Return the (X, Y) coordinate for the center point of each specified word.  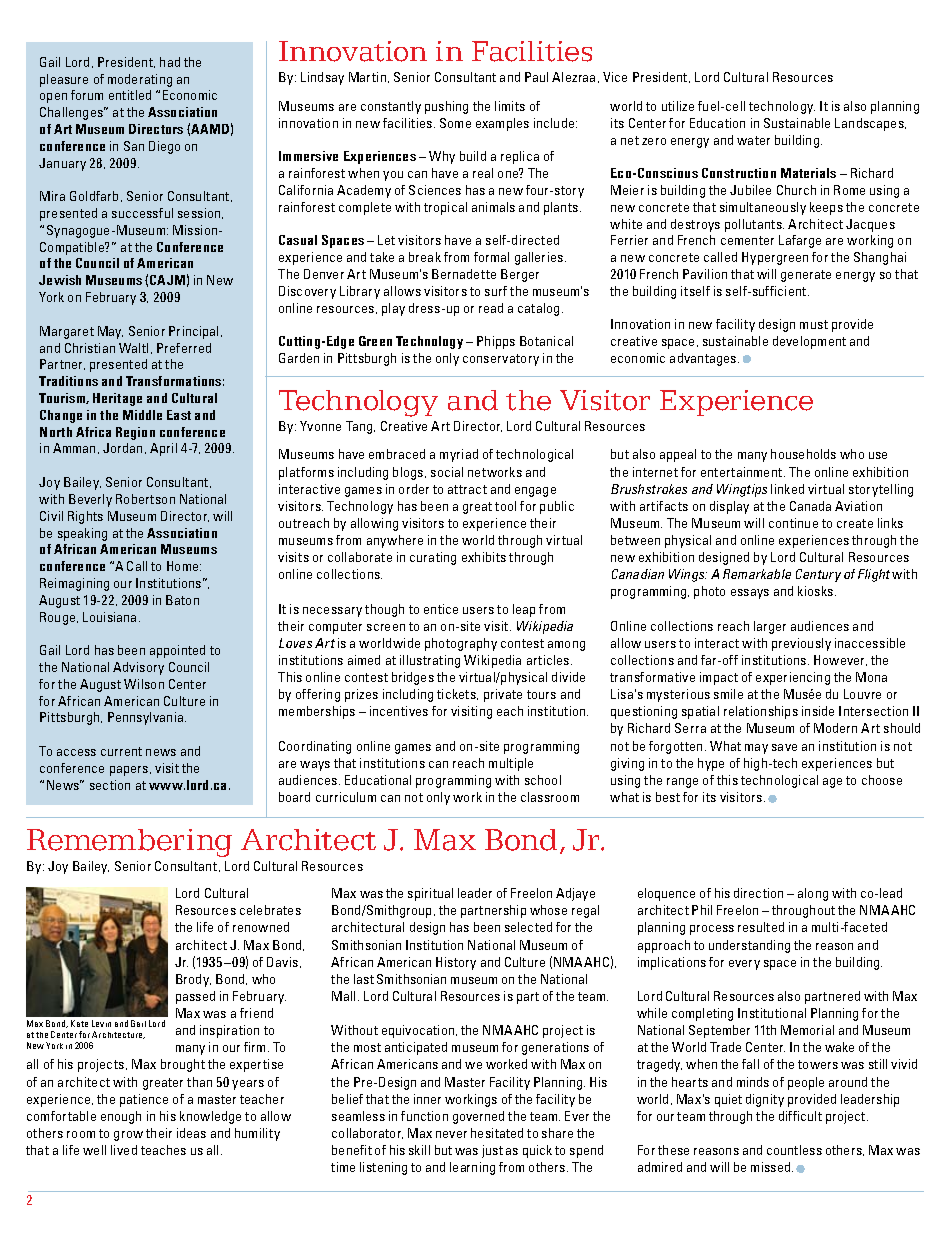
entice (441, 609)
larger (770, 627)
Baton (182, 600)
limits (510, 106)
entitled (130, 95)
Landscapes (870, 124)
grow (128, 1136)
